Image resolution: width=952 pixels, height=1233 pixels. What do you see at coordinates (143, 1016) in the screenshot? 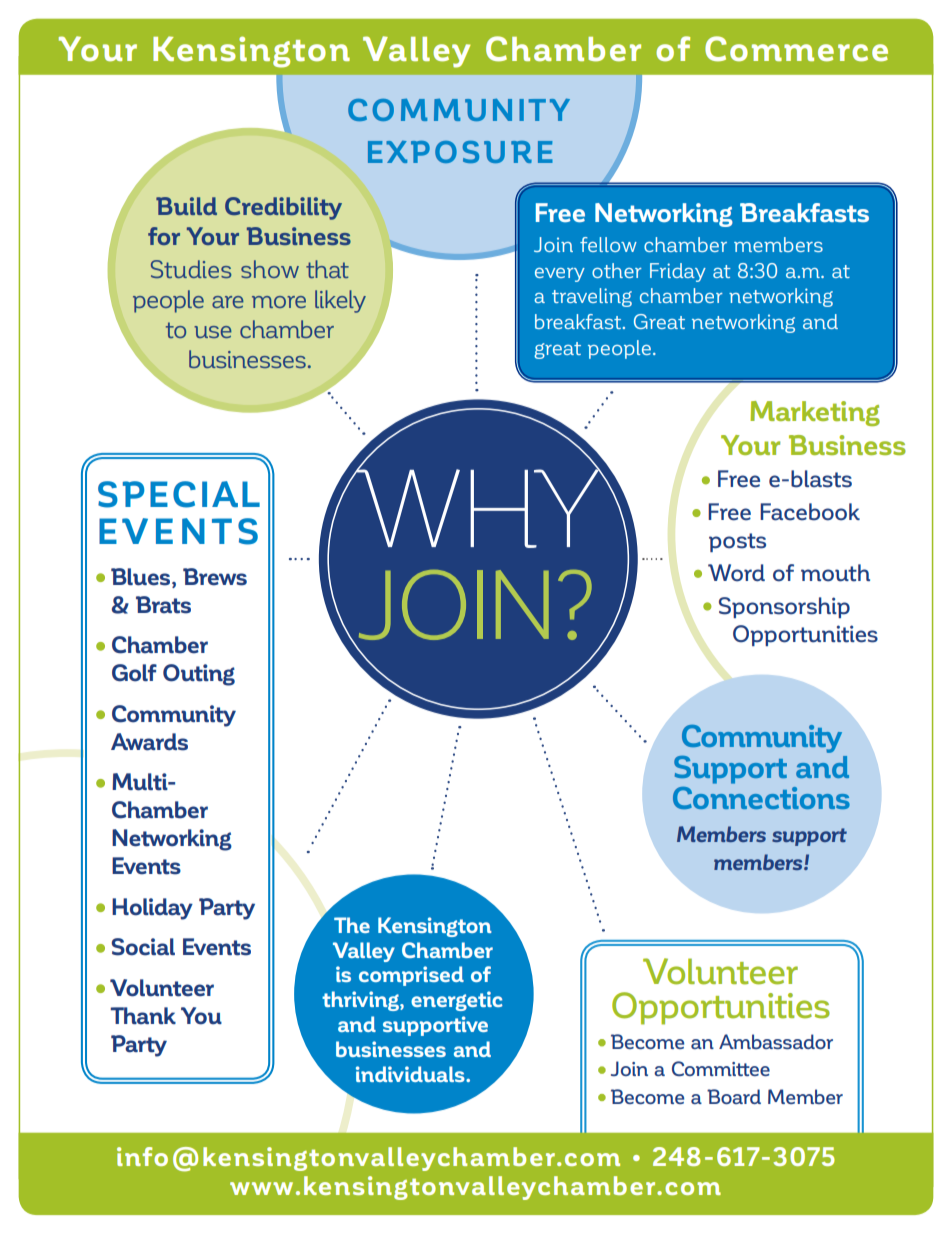
I see `Thank` at bounding box center [143, 1016].
